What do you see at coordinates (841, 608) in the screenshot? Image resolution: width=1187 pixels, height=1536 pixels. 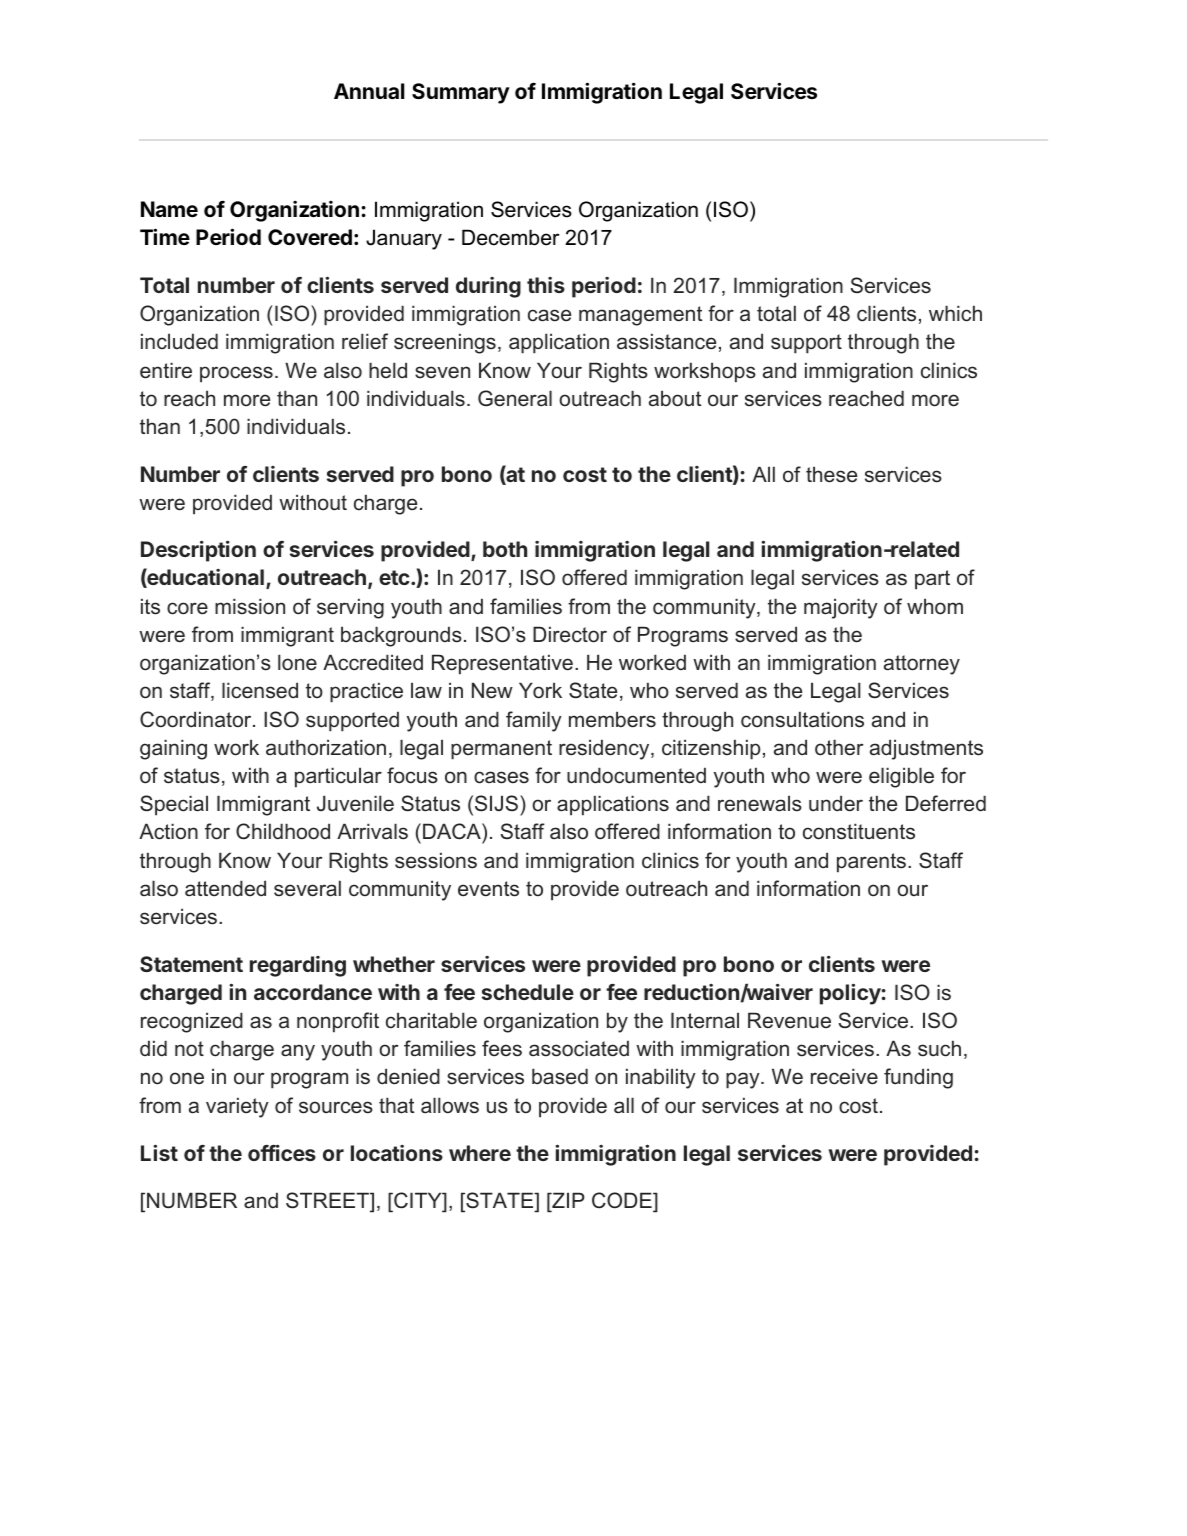 I see `majority` at bounding box center [841, 608].
